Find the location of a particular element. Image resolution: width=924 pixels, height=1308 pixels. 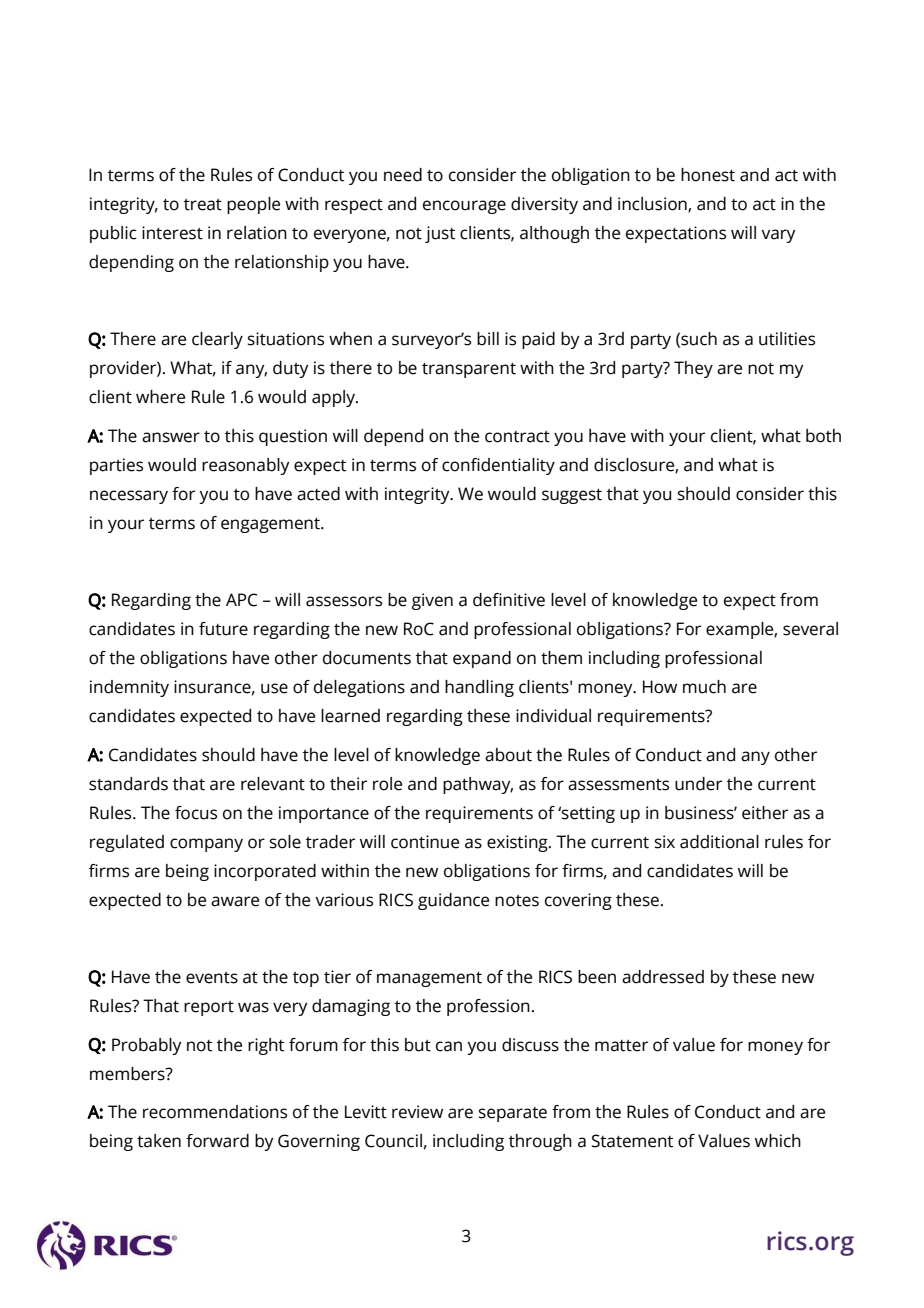

treat is located at coordinates (203, 205).
